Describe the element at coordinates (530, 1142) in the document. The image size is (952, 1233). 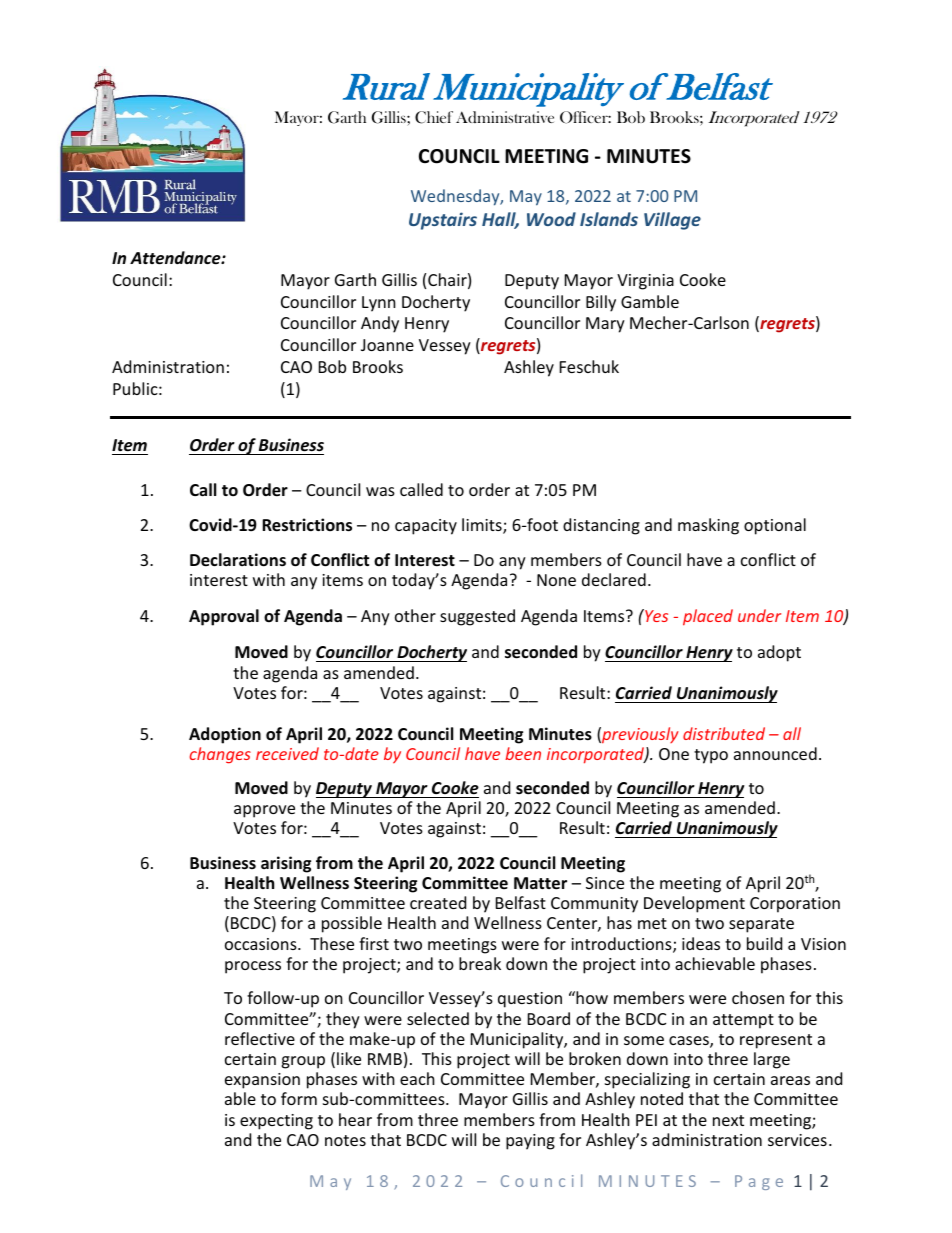
I see `paying` at that location.
